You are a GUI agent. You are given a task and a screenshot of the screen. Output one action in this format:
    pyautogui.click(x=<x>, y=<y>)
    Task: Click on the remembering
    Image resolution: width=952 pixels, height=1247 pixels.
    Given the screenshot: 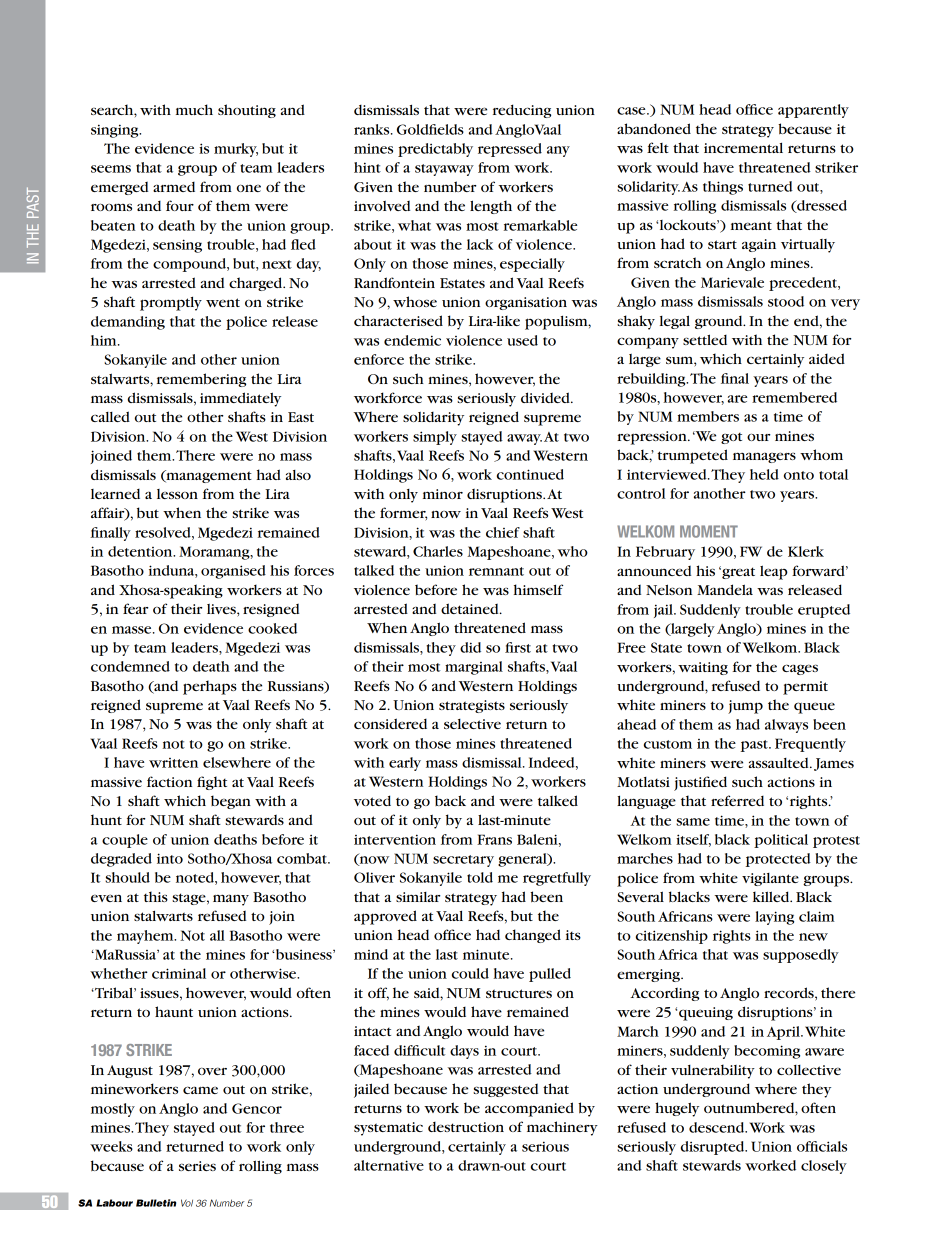 What is the action you would take?
    pyautogui.click(x=201, y=380)
